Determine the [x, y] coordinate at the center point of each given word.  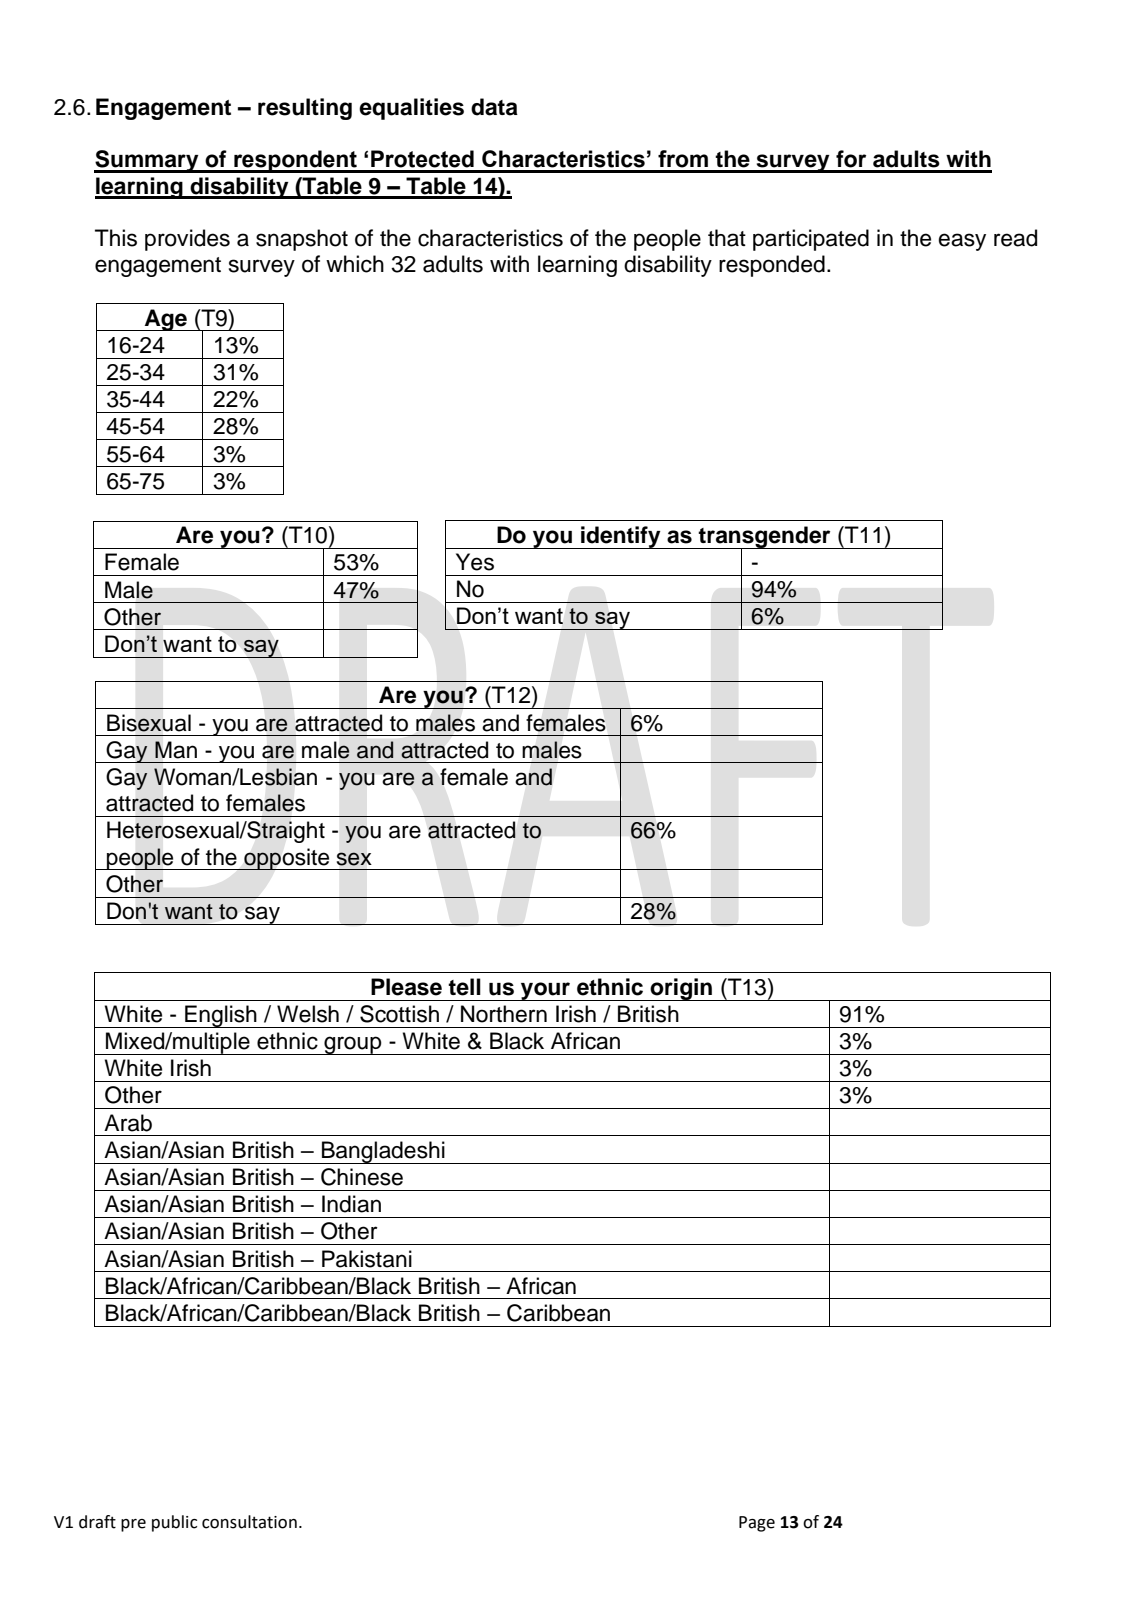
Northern [504, 1014]
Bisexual [149, 723]
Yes [475, 562]
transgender [765, 538]
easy [962, 242]
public [174, 1523]
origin [681, 989]
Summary [147, 161]
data [494, 107]
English [221, 1016]
